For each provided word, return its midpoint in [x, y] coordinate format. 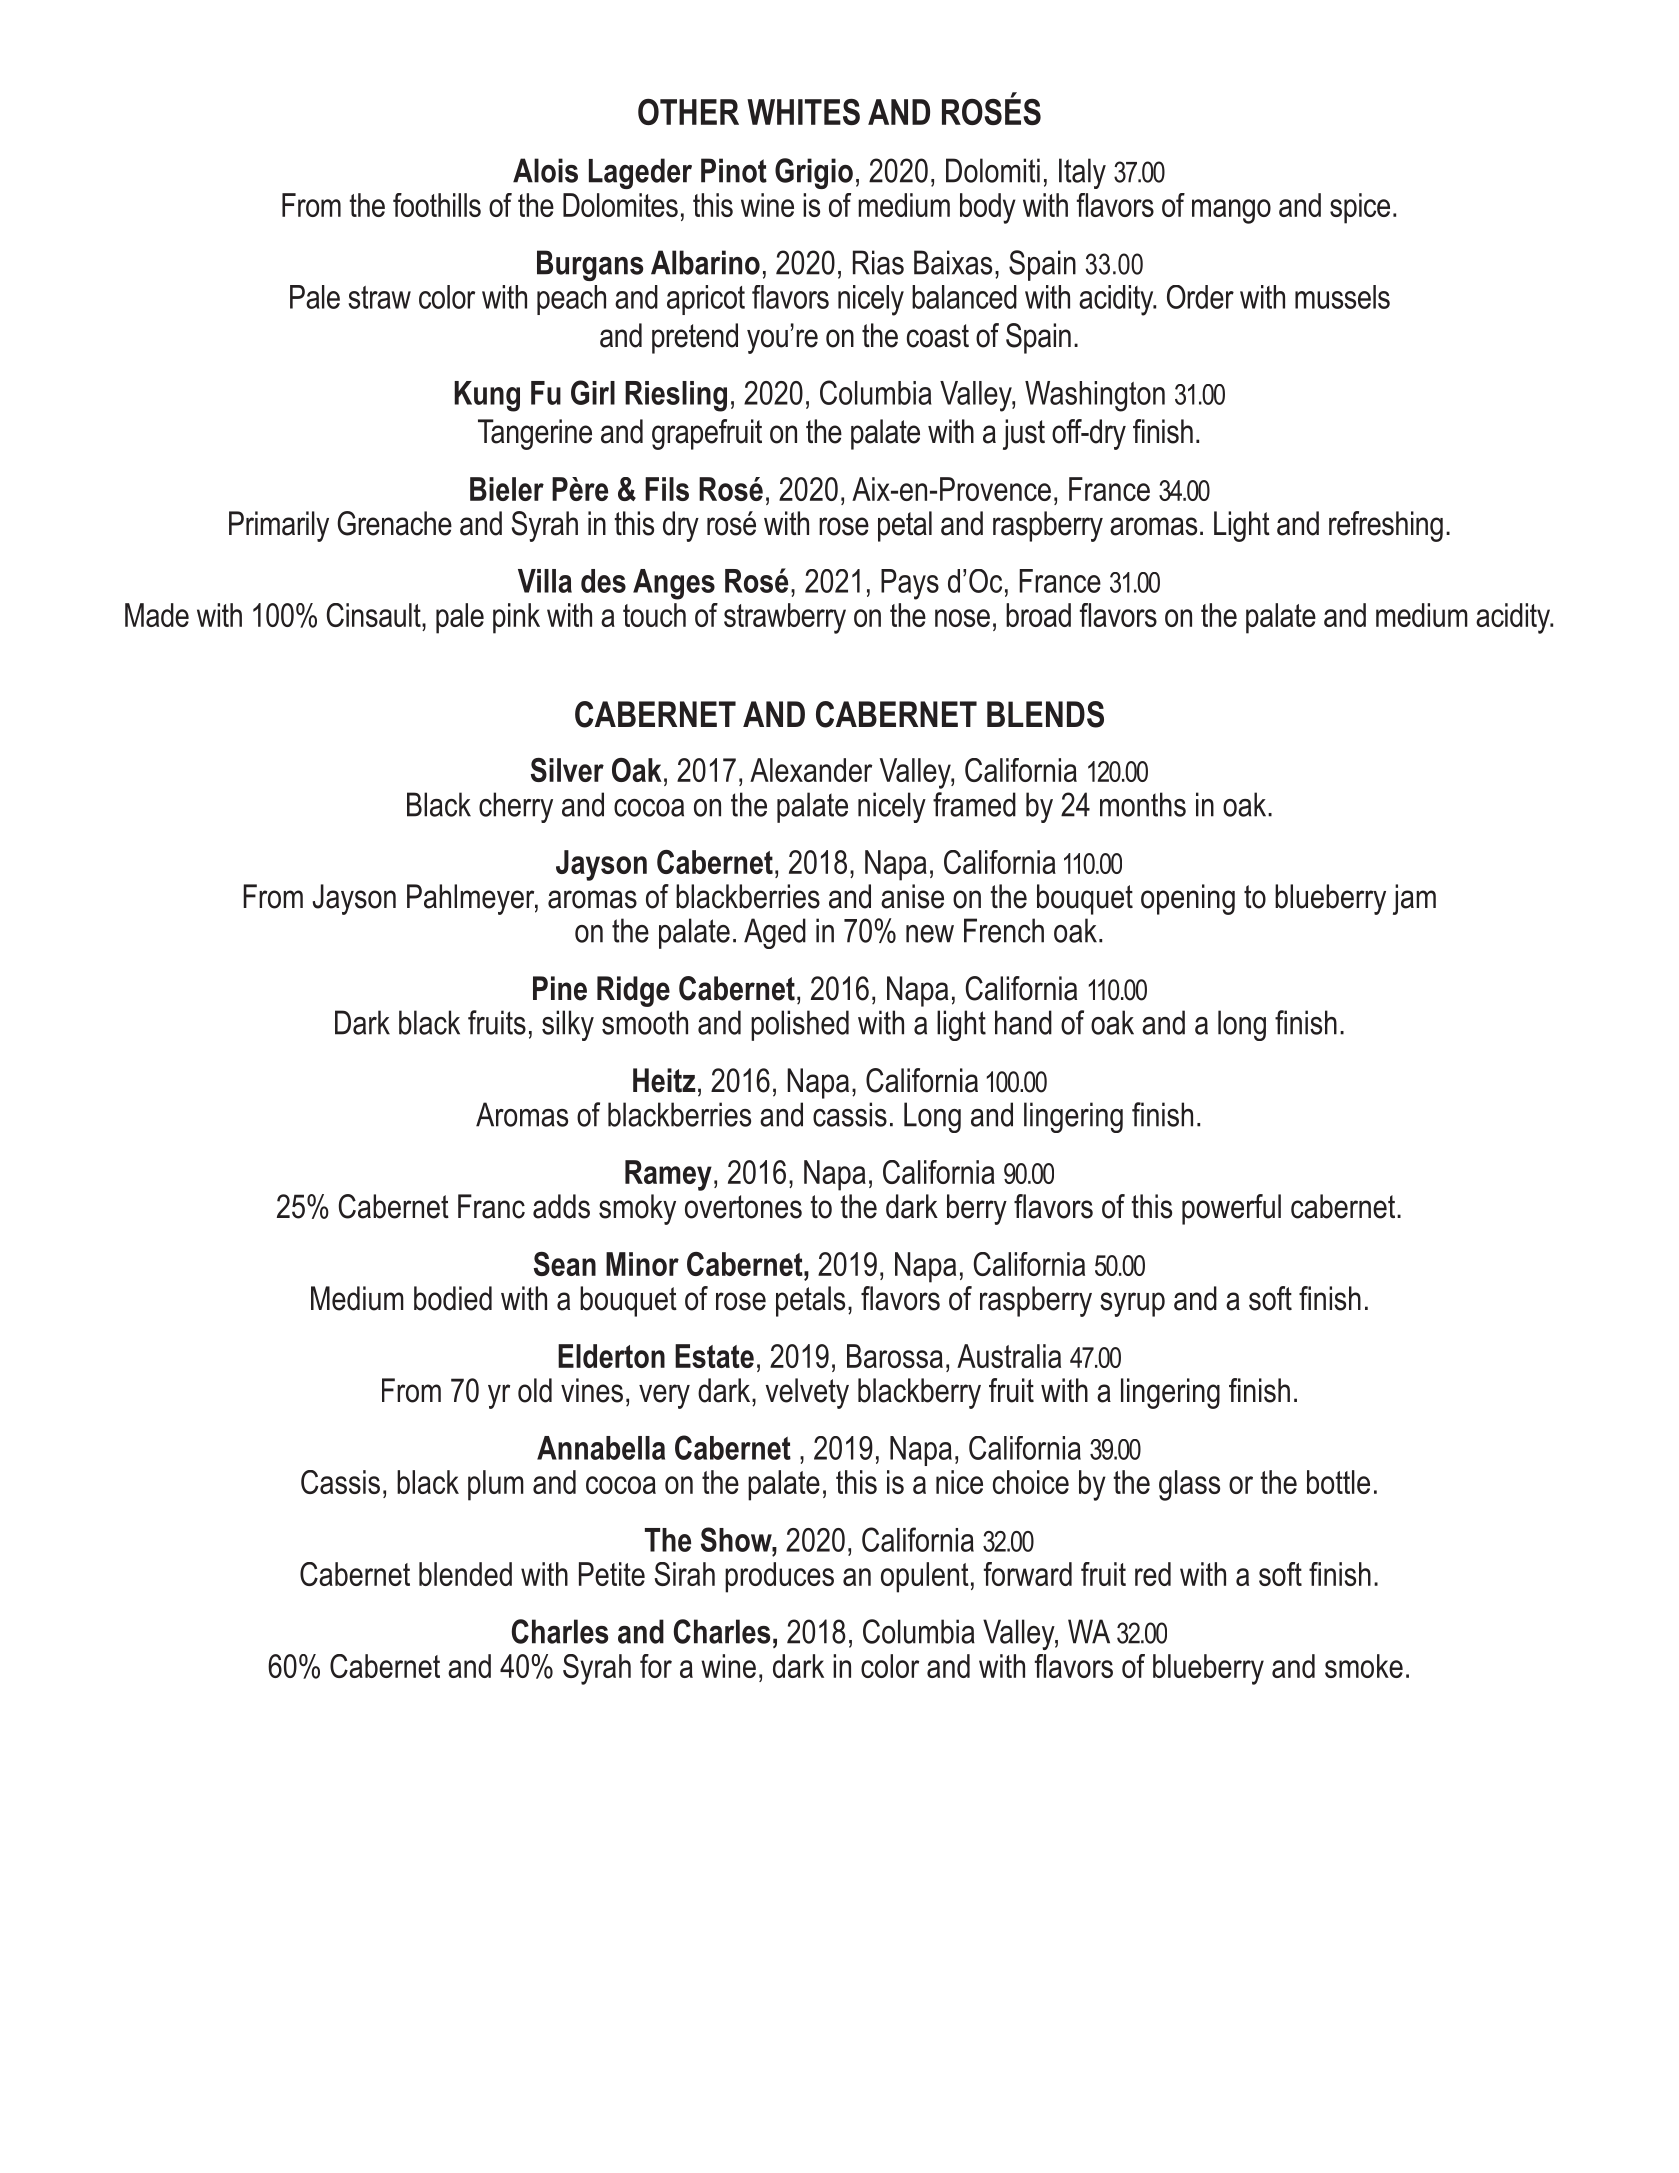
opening [1188, 899]
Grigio [814, 173]
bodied [453, 1298]
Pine [560, 988]
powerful [1231, 1209]
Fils [667, 489]
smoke [1364, 1666]
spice [1360, 208]
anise [912, 896]
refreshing [1386, 526]
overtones [743, 1207]
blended [465, 1574]
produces [779, 1577]
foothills [437, 205]
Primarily [279, 526]
